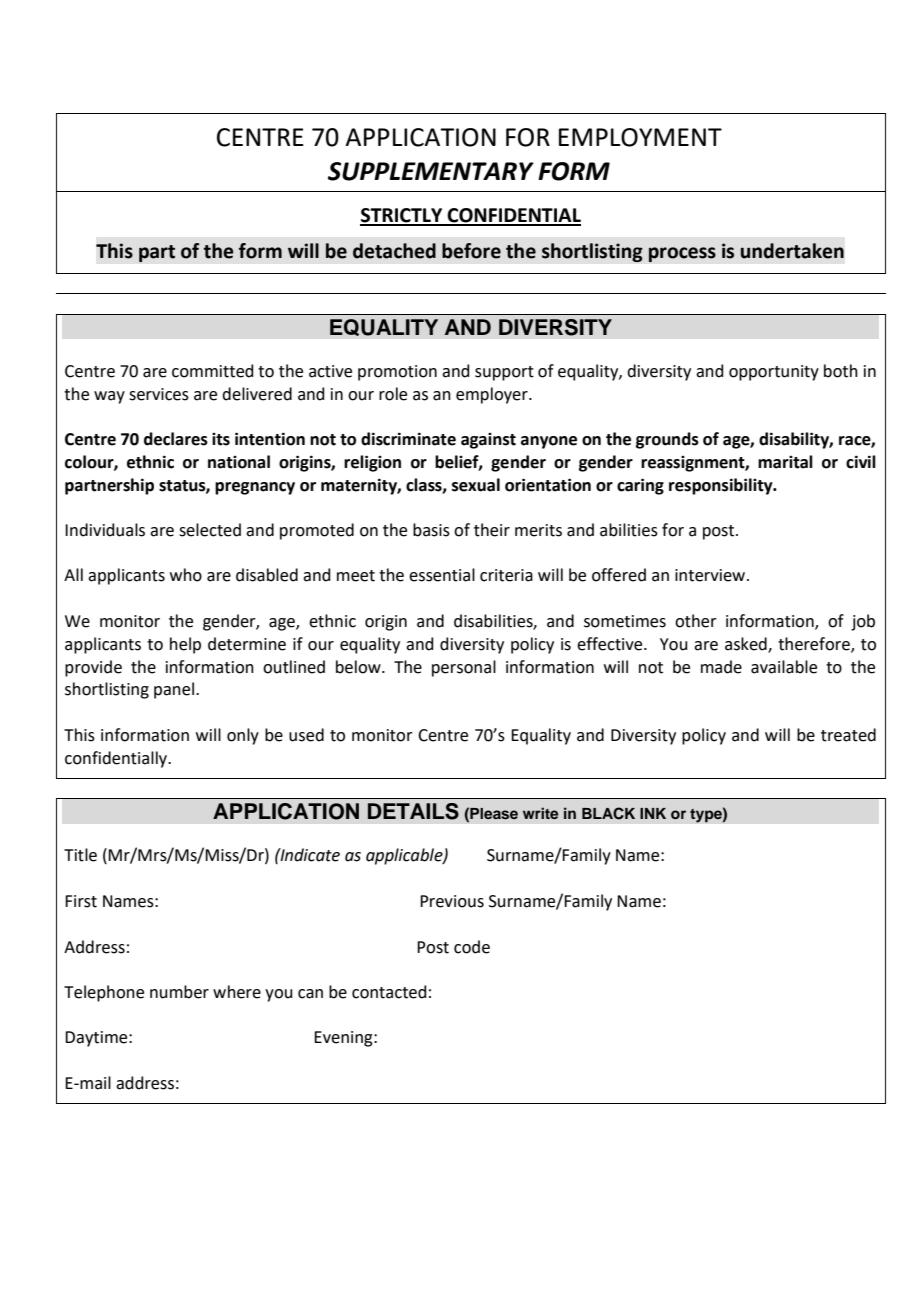  Describe the element at coordinates (389, 992) in the page. I see `contacted` at that location.
